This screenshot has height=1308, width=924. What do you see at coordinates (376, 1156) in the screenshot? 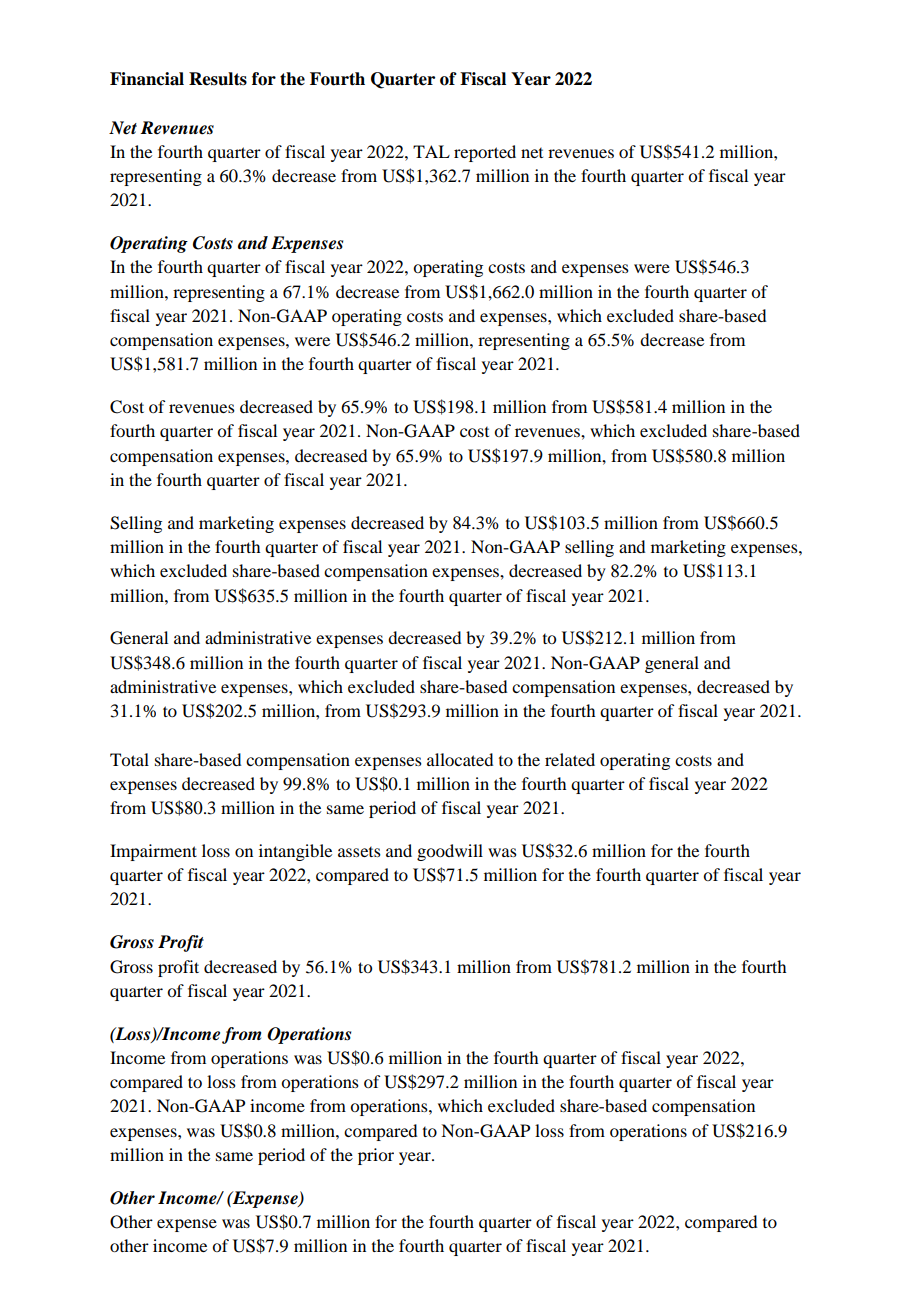
I see `prior` at bounding box center [376, 1156].
